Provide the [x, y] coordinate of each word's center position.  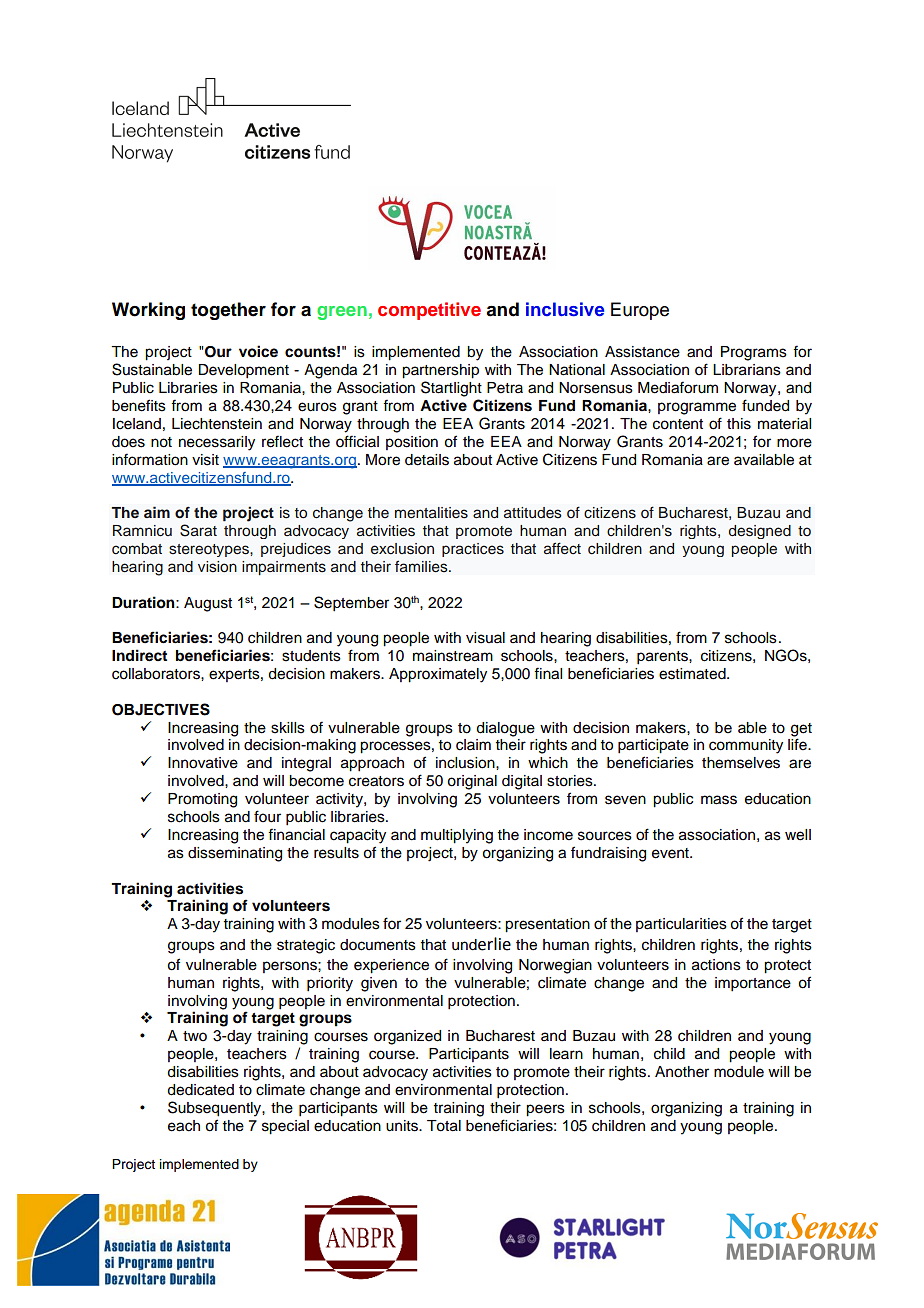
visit [205, 460]
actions [716, 965]
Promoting [202, 800]
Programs [754, 353]
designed [760, 532]
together [228, 311]
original [472, 782]
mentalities [431, 513]
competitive [429, 311]
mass [719, 800]
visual [485, 638]
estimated [693, 674]
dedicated [200, 1090]
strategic [306, 946]
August [208, 604]
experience [391, 966]
